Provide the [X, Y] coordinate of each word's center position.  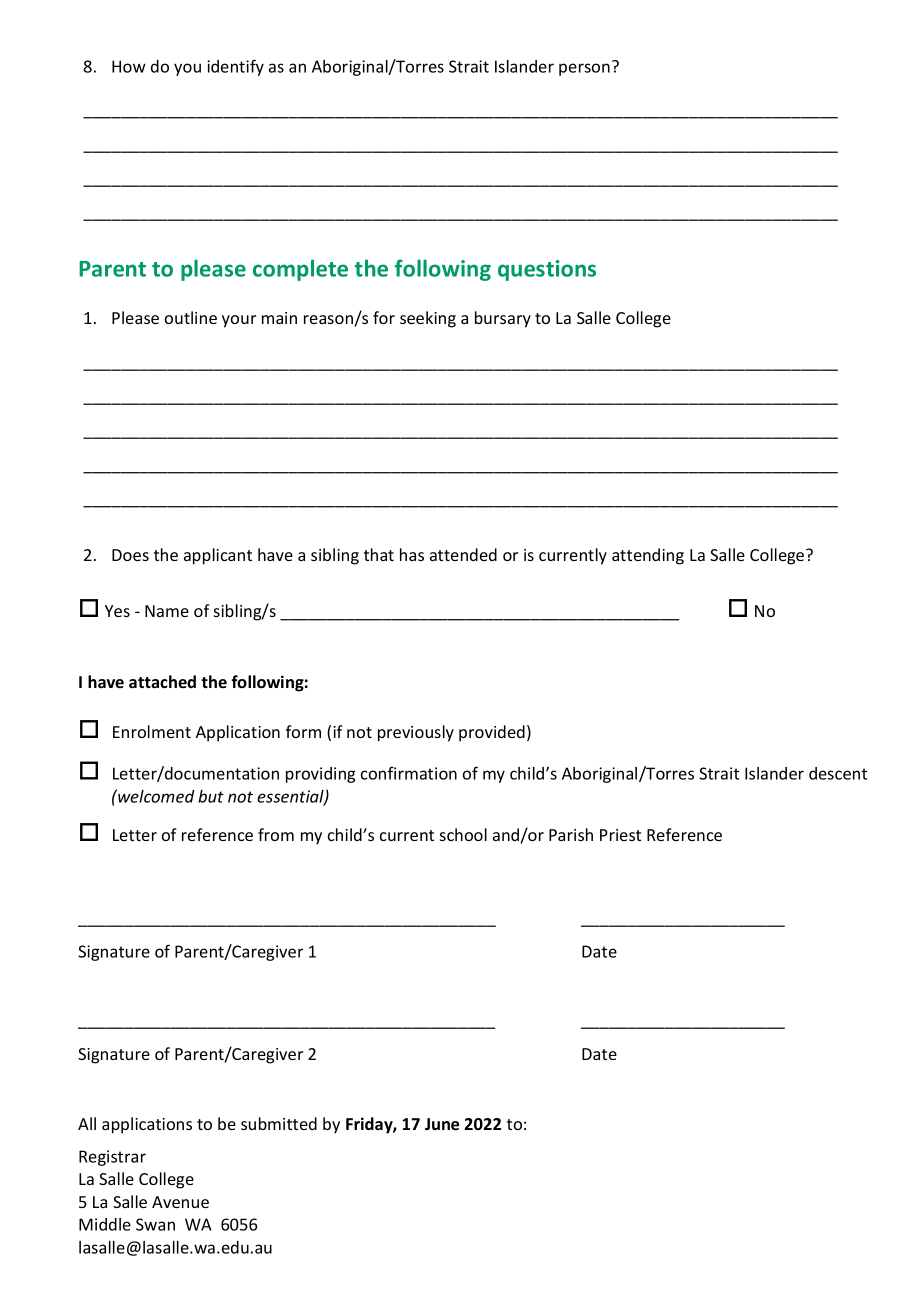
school [463, 834]
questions [547, 270]
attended [463, 554]
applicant [218, 556]
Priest [620, 835]
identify [235, 67]
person [584, 69]
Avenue [180, 1202]
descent [838, 773]
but [211, 796]
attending [648, 556]
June [442, 1124]
